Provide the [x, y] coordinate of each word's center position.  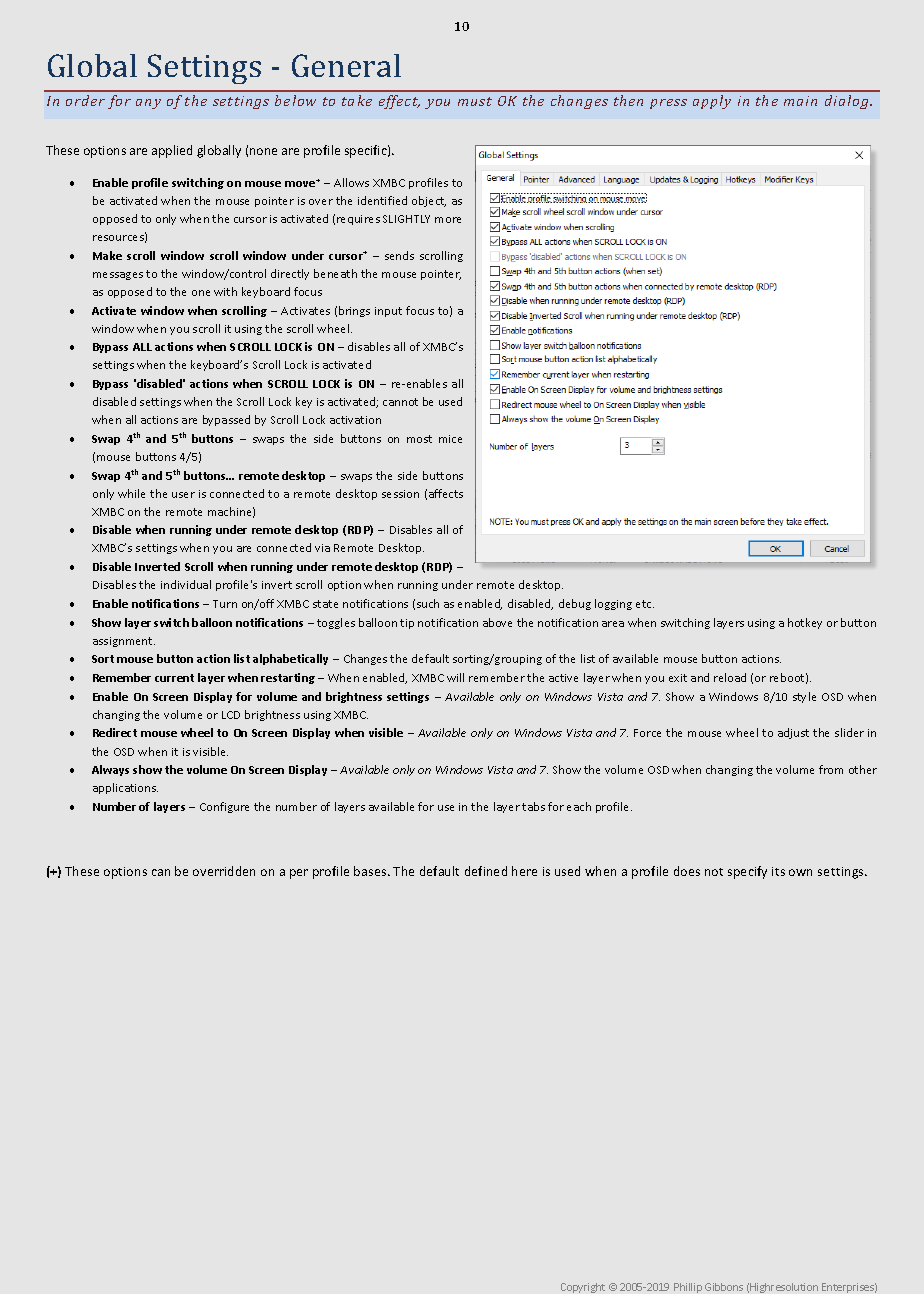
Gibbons [724, 1287]
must [475, 101]
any [148, 104]
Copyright [583, 1288]
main [800, 101]
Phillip [688, 1288]
